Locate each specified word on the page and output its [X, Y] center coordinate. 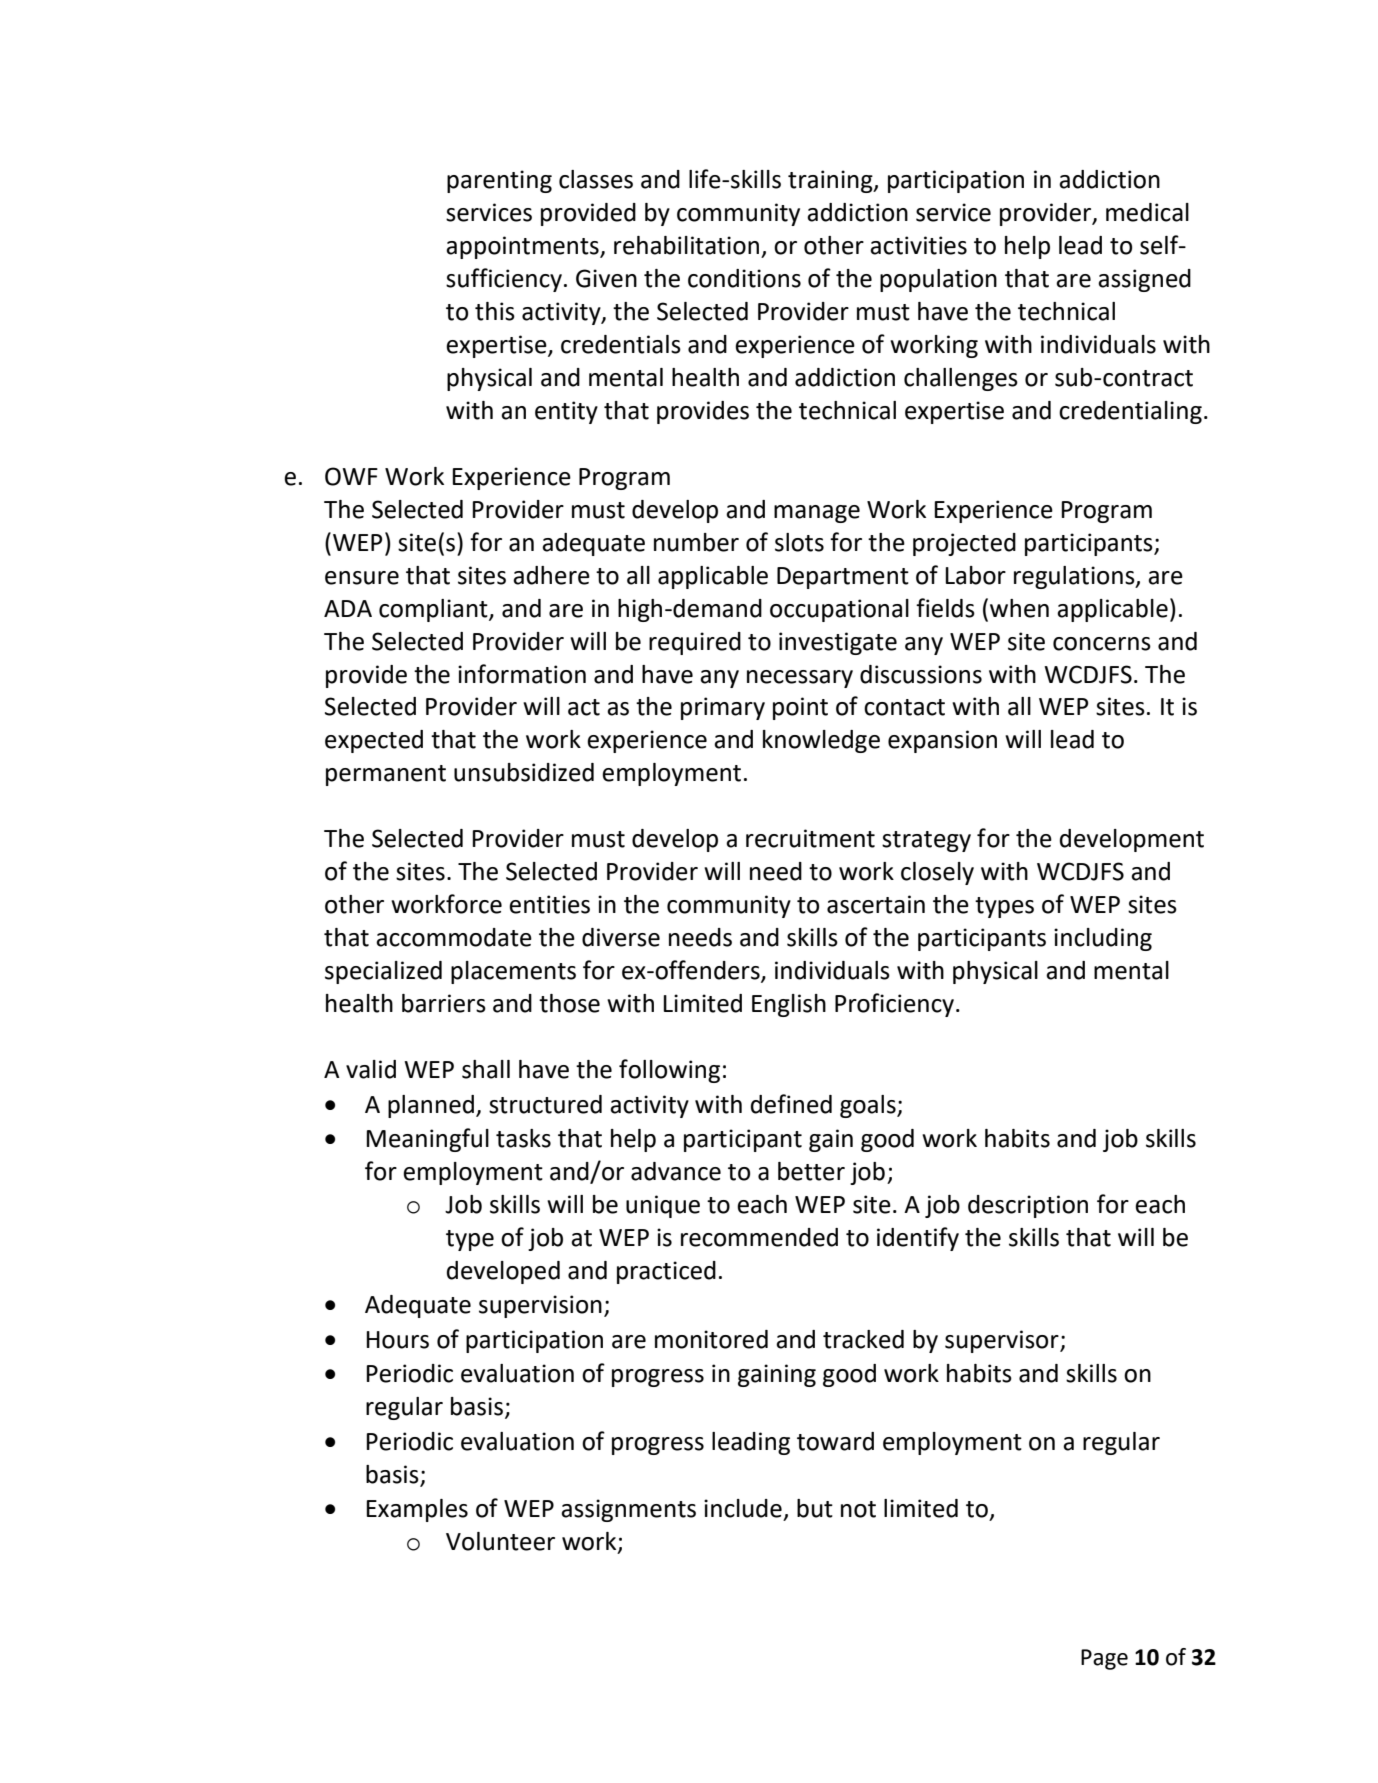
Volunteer [500, 1541]
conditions [744, 278]
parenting [499, 181]
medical [1147, 212]
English [789, 1005]
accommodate [454, 937]
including [1103, 939]
